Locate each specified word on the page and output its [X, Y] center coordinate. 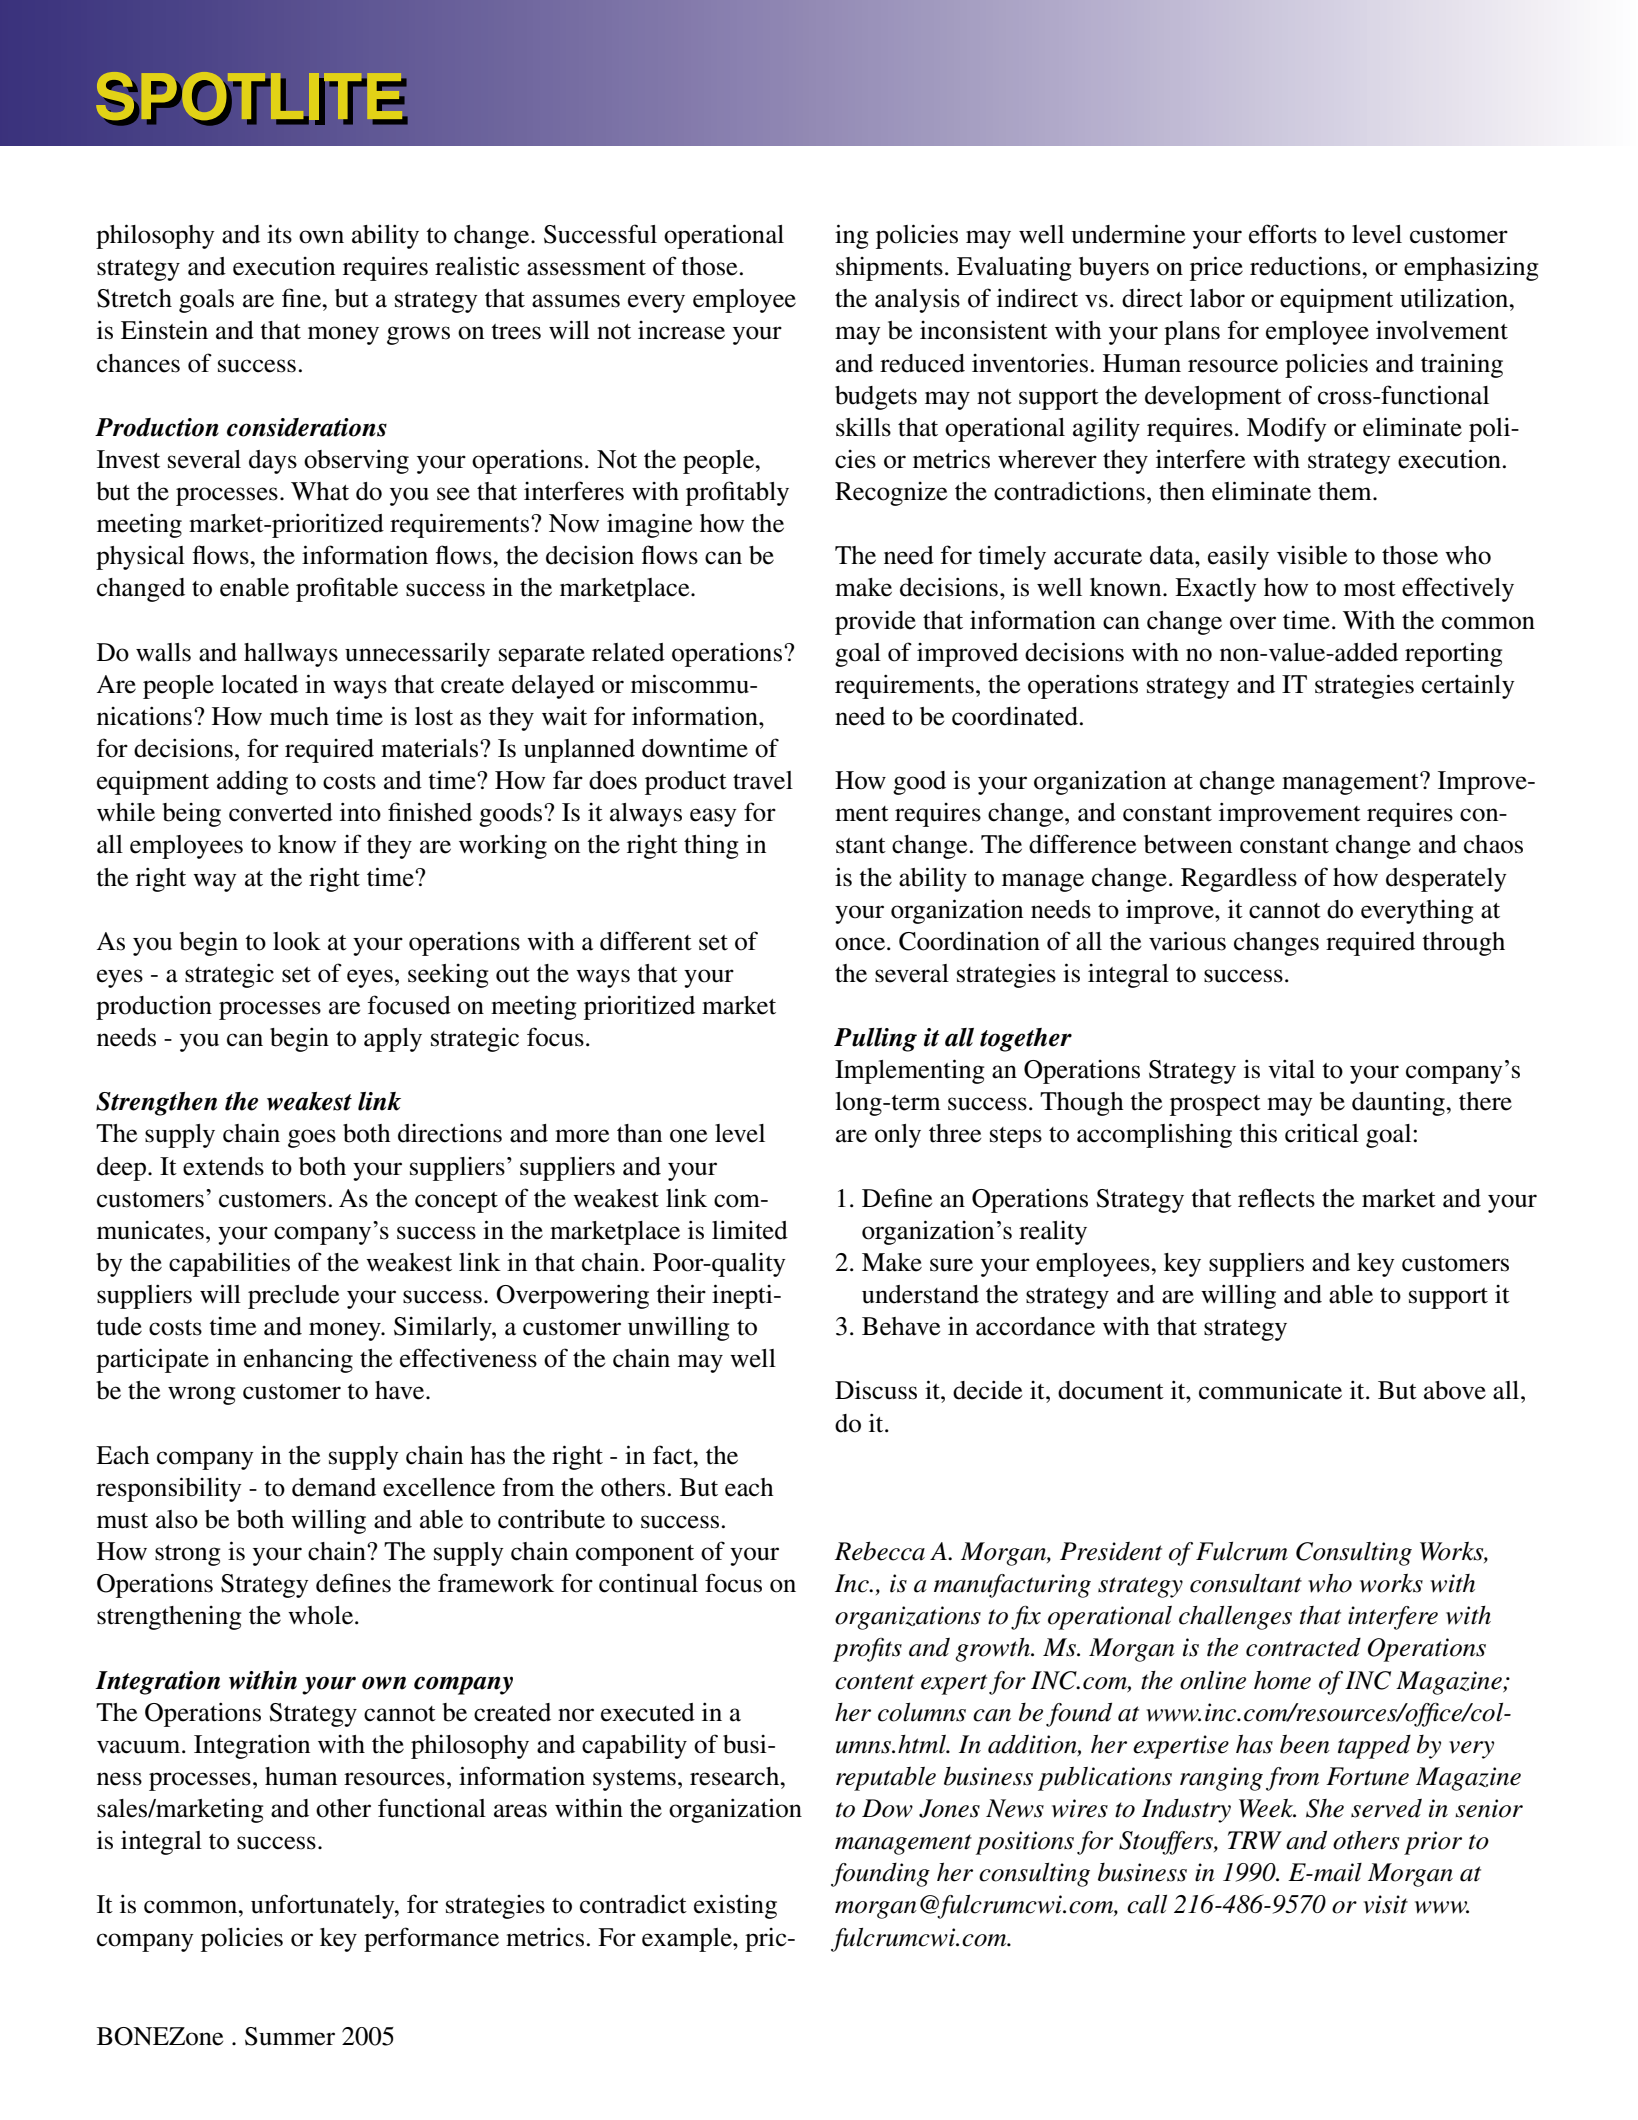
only [898, 1136]
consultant [1246, 1583]
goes [312, 1138]
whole [320, 1615]
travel [763, 780]
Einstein [164, 330]
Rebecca [879, 1551]
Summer [290, 2036]
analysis [917, 301]
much [299, 716]
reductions [1306, 266]
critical [1322, 1133]
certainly [1468, 686]
